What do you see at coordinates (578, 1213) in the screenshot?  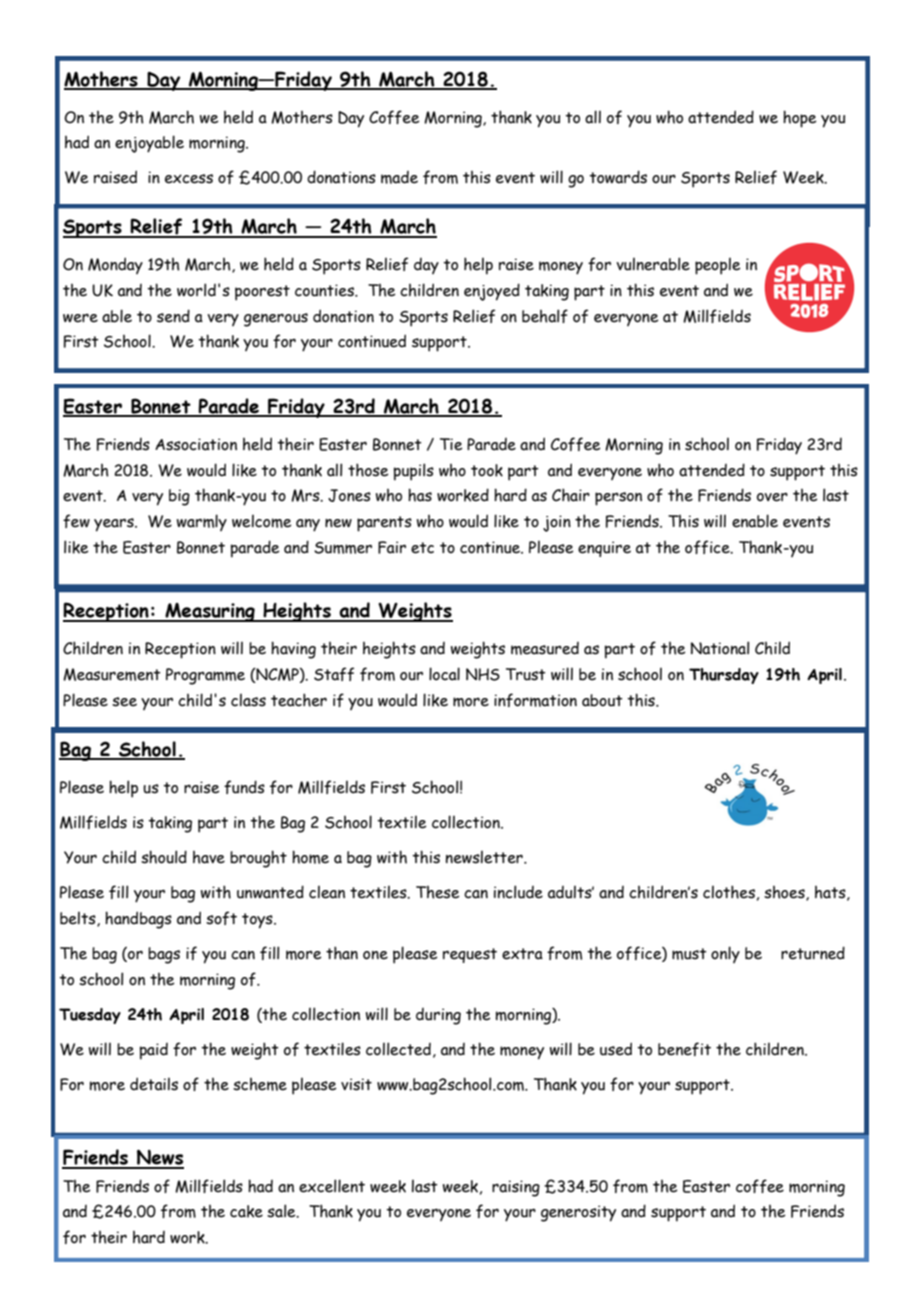 I see `generosity` at bounding box center [578, 1213].
